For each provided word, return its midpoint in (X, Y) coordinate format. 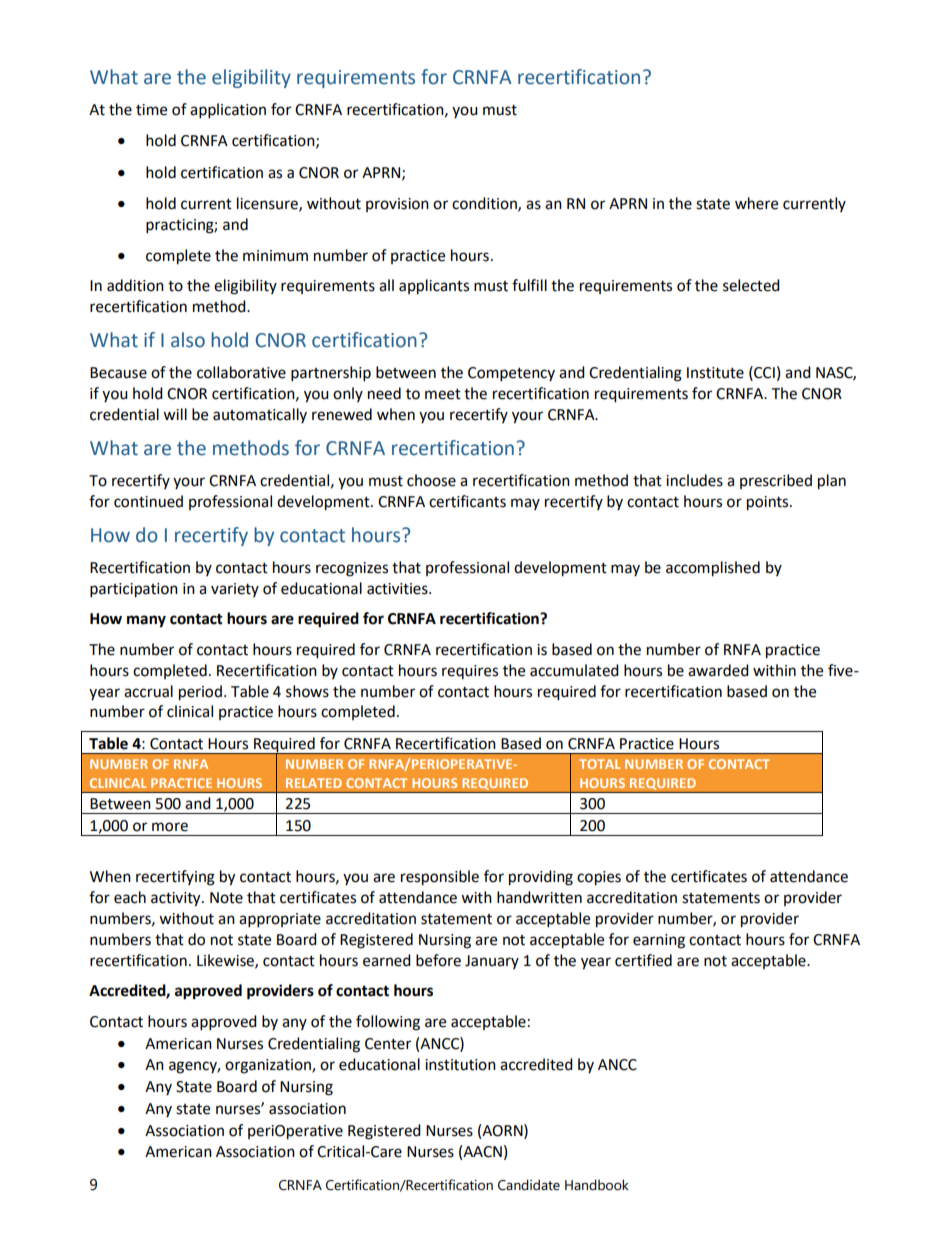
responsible (440, 878)
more (170, 827)
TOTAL (600, 764)
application (228, 111)
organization (269, 1066)
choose (431, 480)
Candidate (529, 1185)
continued (148, 501)
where (756, 203)
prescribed (776, 481)
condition (485, 204)
